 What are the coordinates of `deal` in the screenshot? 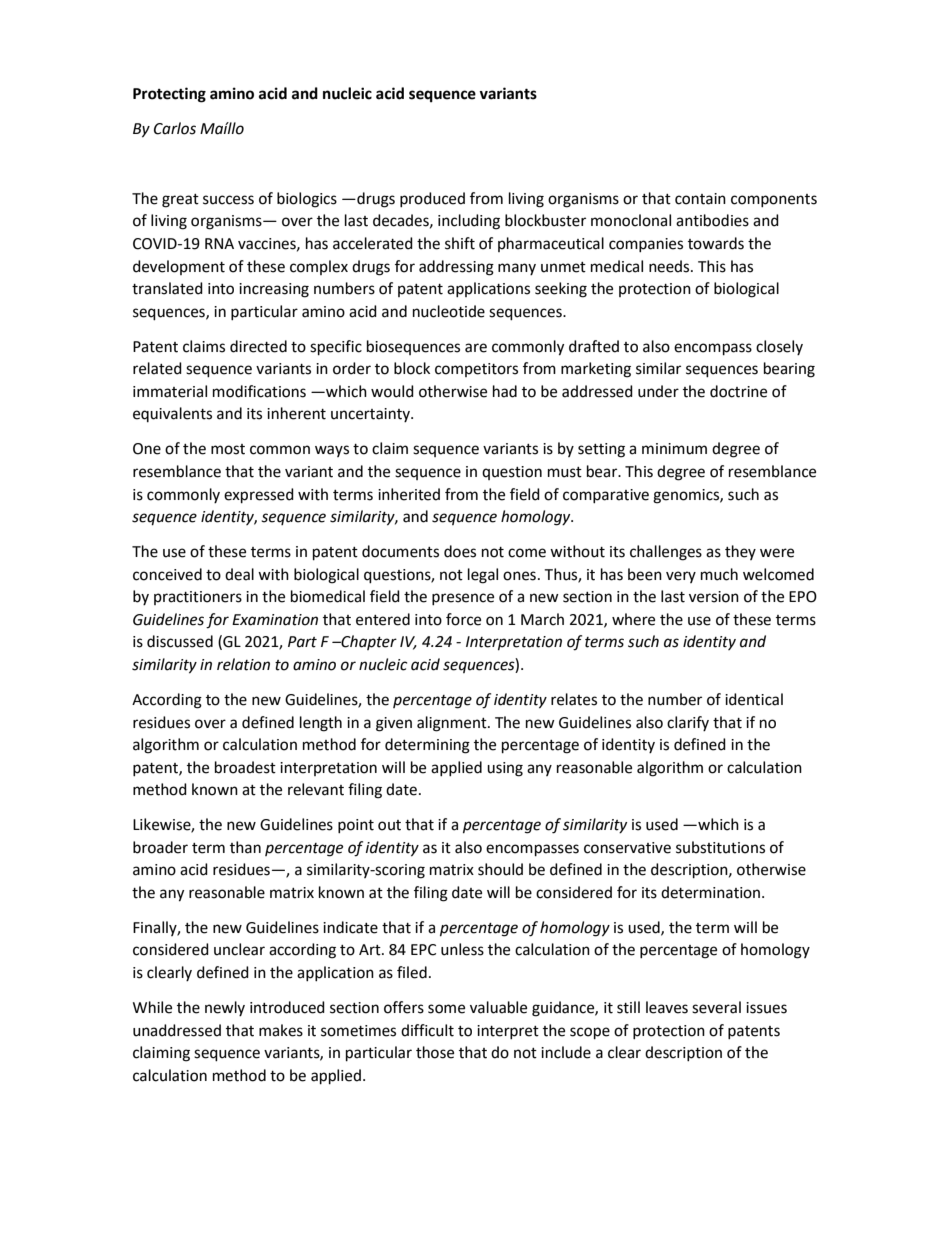 It's located at (239, 574).
